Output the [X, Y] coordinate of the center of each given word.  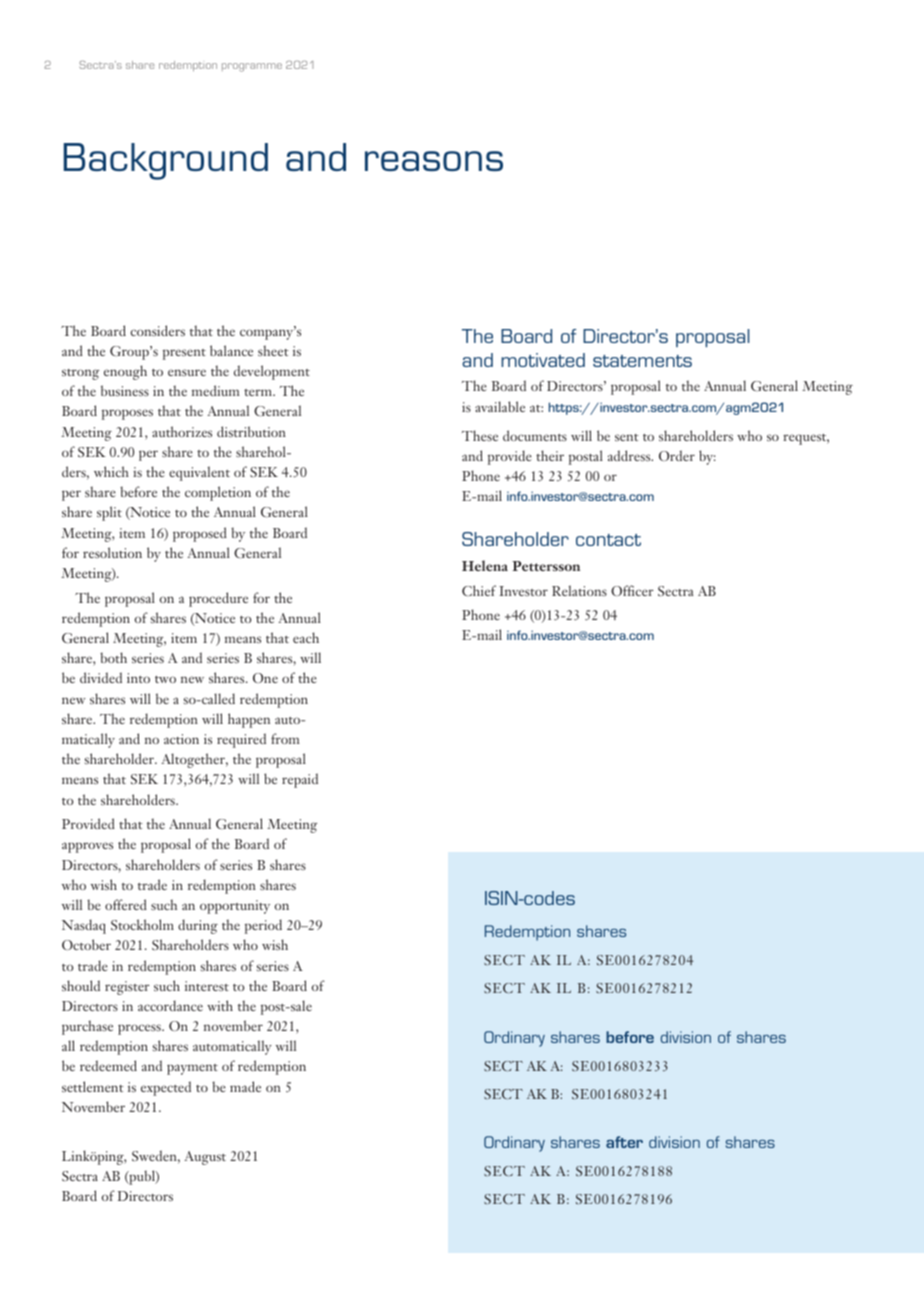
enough [125, 372]
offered [126, 904]
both [113, 657]
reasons [434, 161]
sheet [273, 350]
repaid [300, 780]
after [624, 1142]
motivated [543, 360]
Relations [579, 590]
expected [166, 1088]
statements [642, 361]
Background [166, 161]
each [306, 637]
